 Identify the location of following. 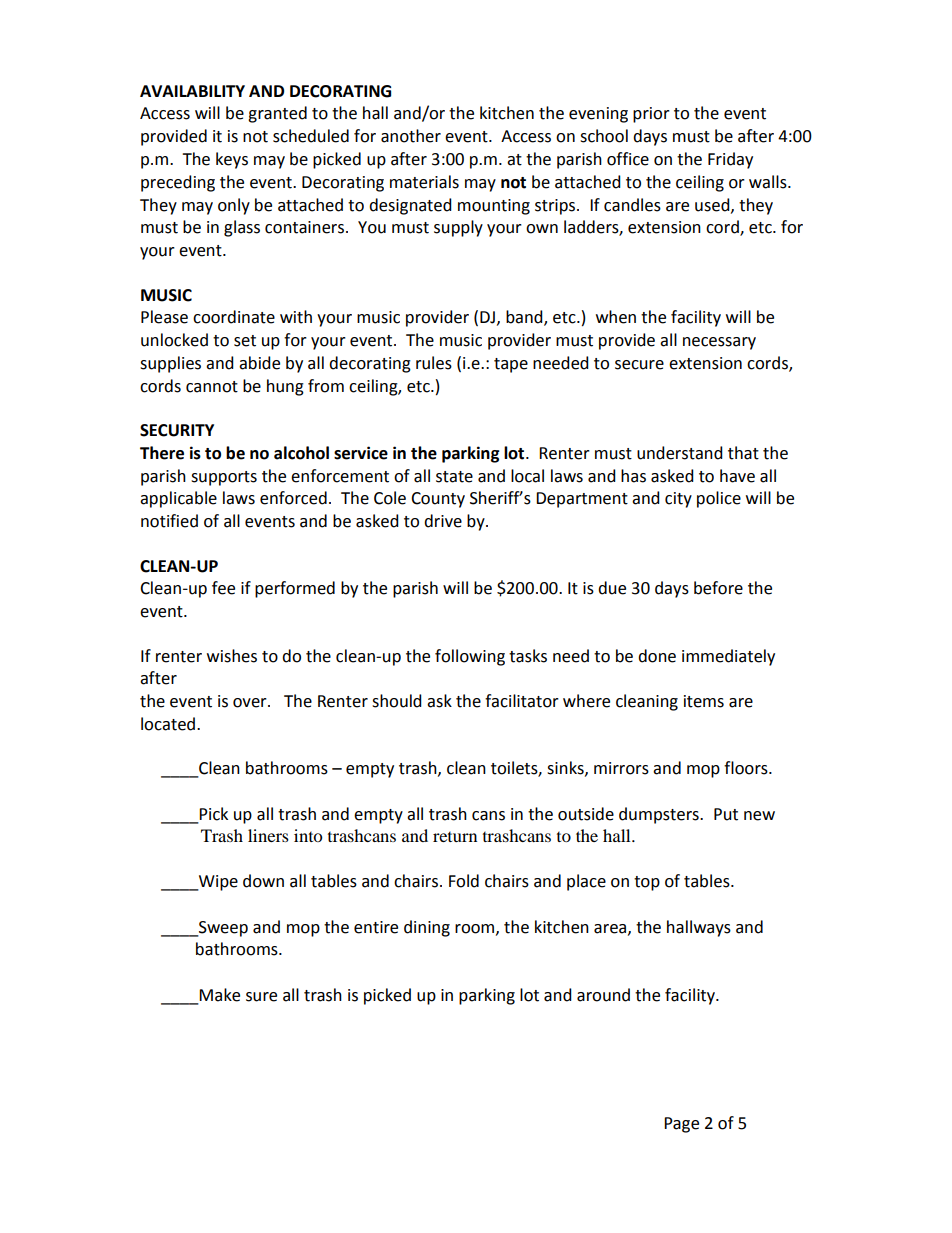
(470, 657).
